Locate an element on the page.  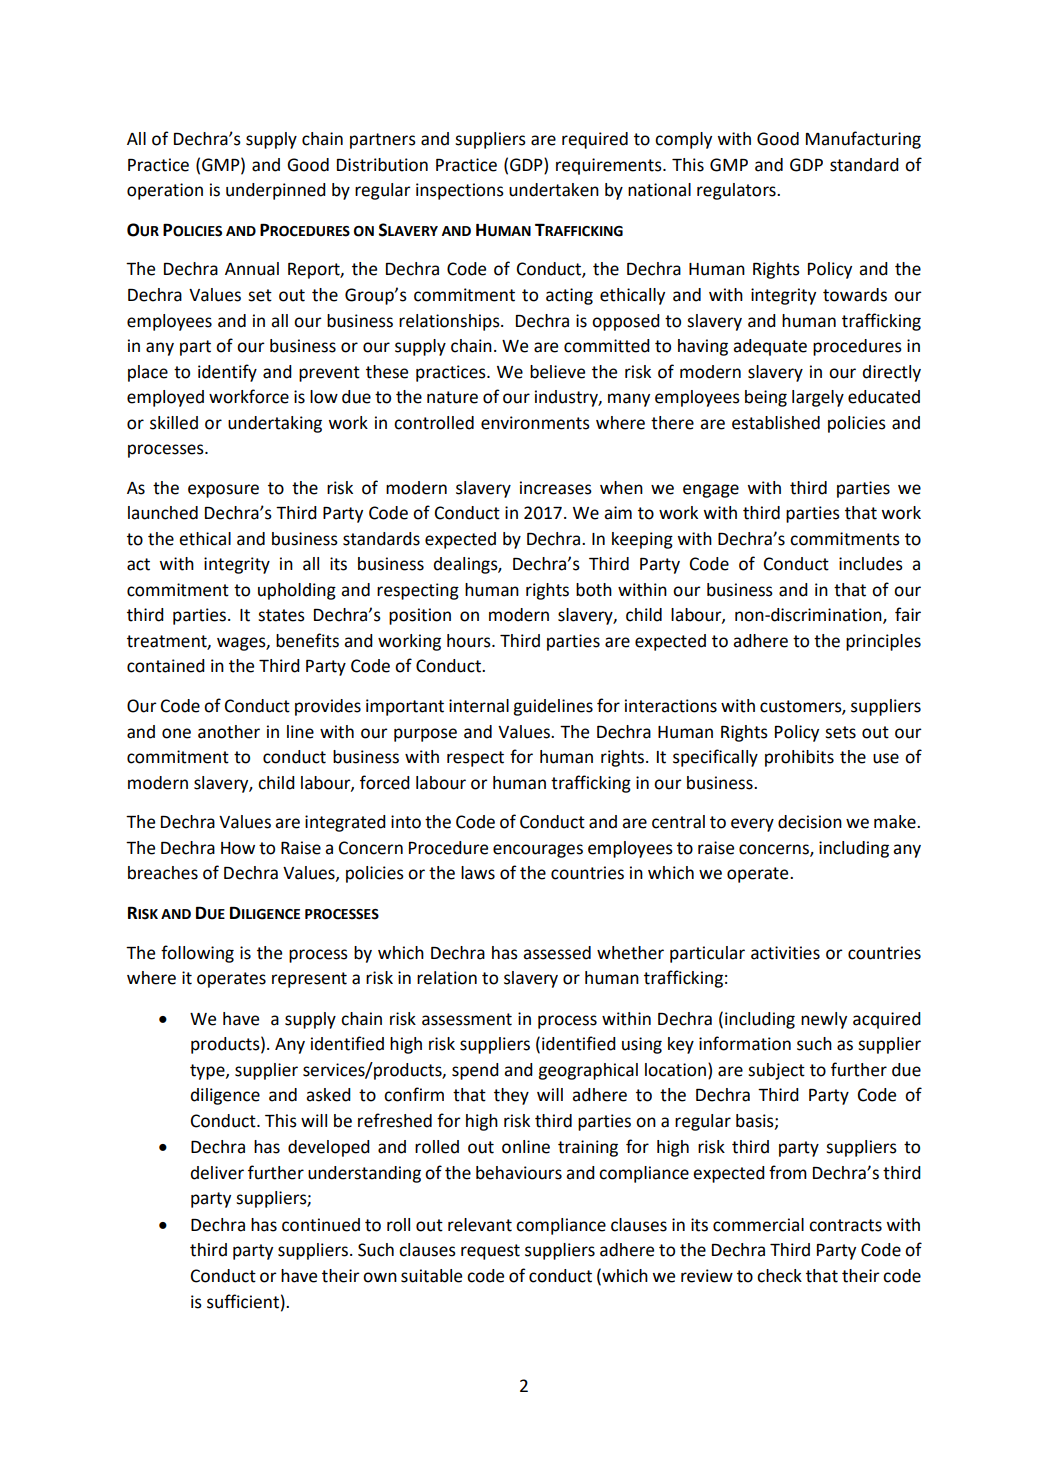
undertaken is located at coordinates (554, 190).
